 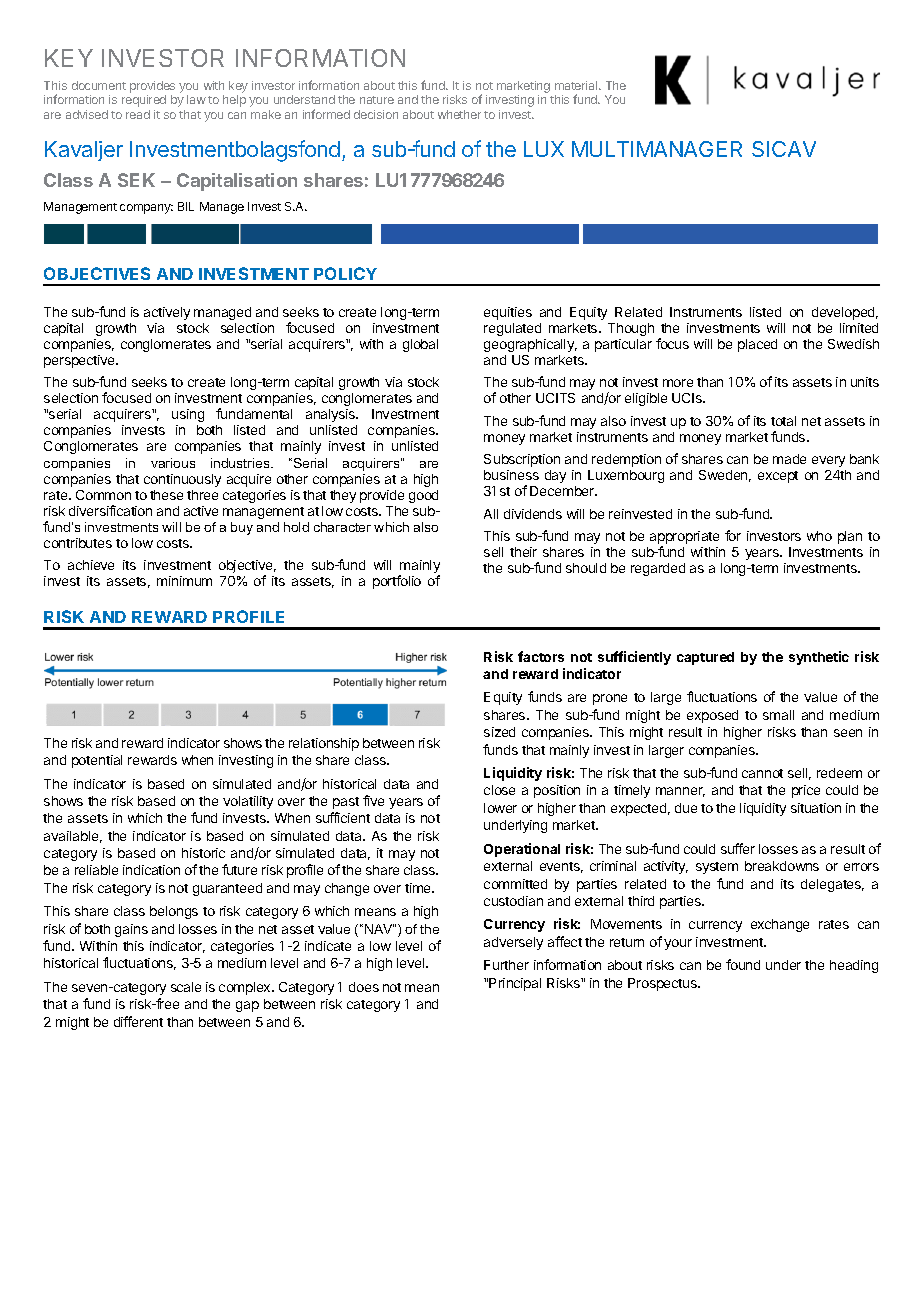 I want to click on Principal, so click(x=515, y=984).
